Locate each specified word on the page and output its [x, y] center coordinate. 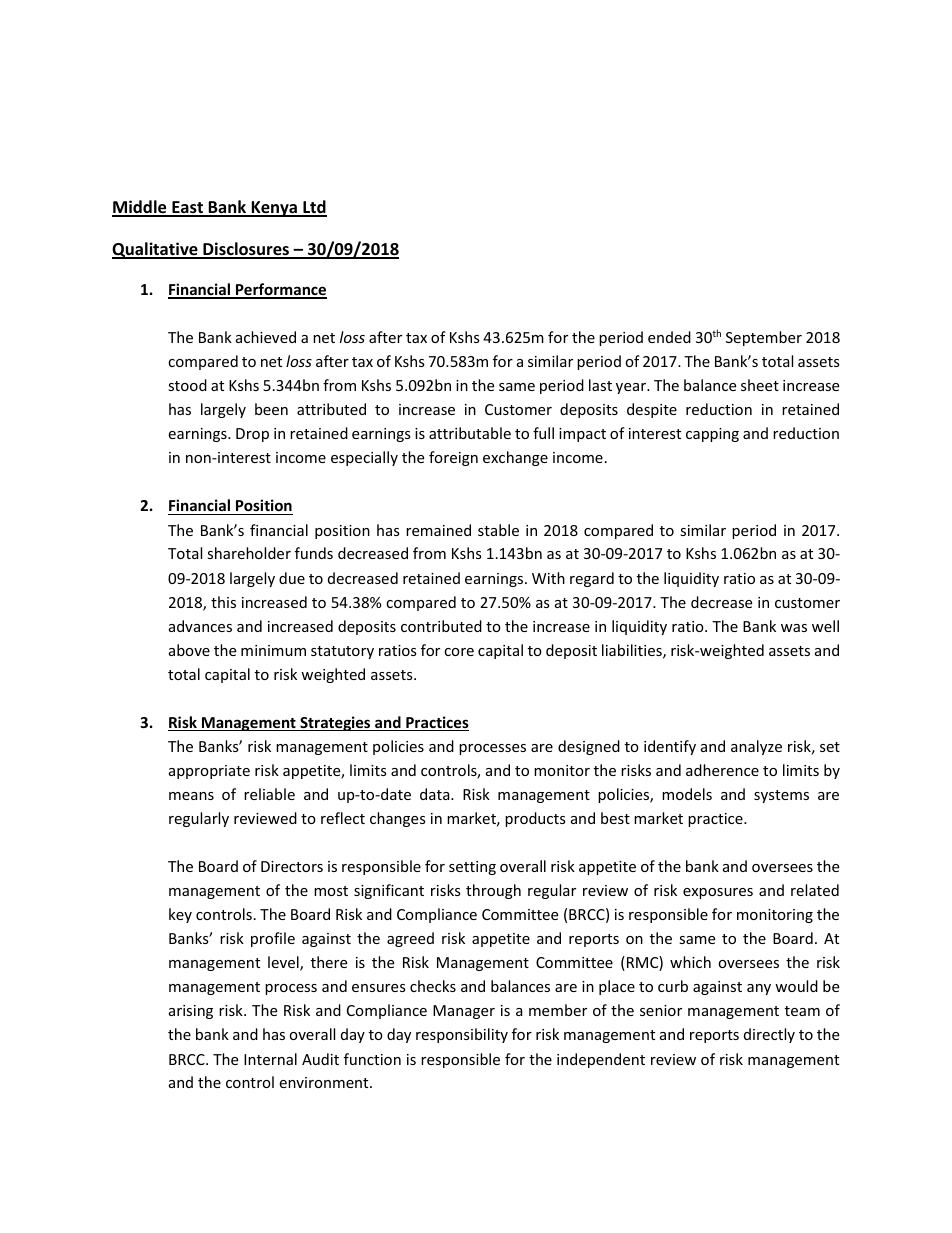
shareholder [249, 553]
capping [712, 435]
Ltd [314, 208]
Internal [270, 1059]
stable [498, 530]
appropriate [209, 772]
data [436, 794]
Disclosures [246, 250]
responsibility [462, 1035]
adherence [722, 770]
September [764, 338]
